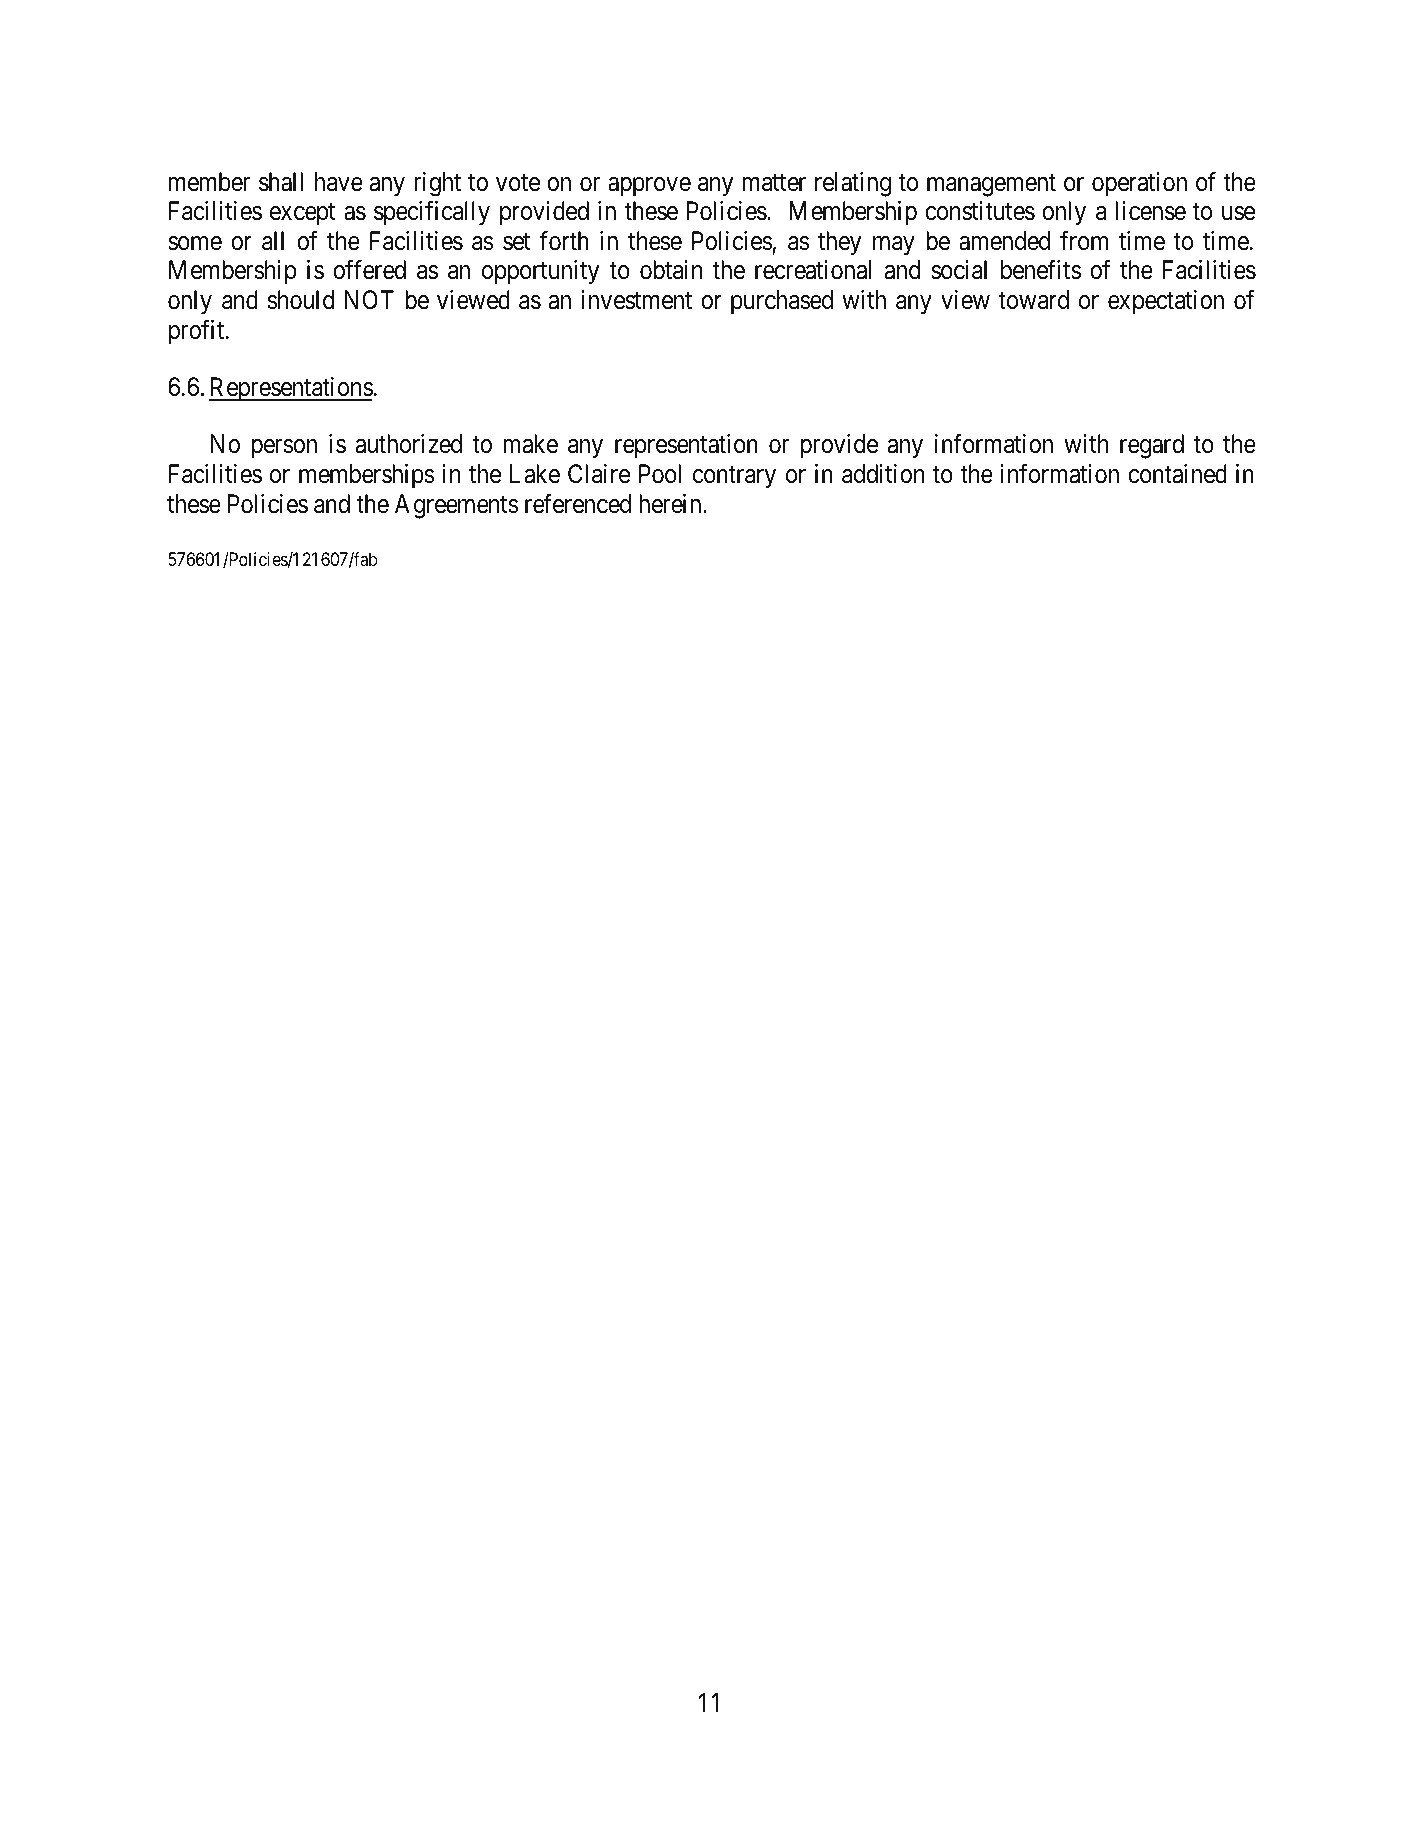 This page has height=1841, width=1422. I want to click on authorized, so click(409, 444).
